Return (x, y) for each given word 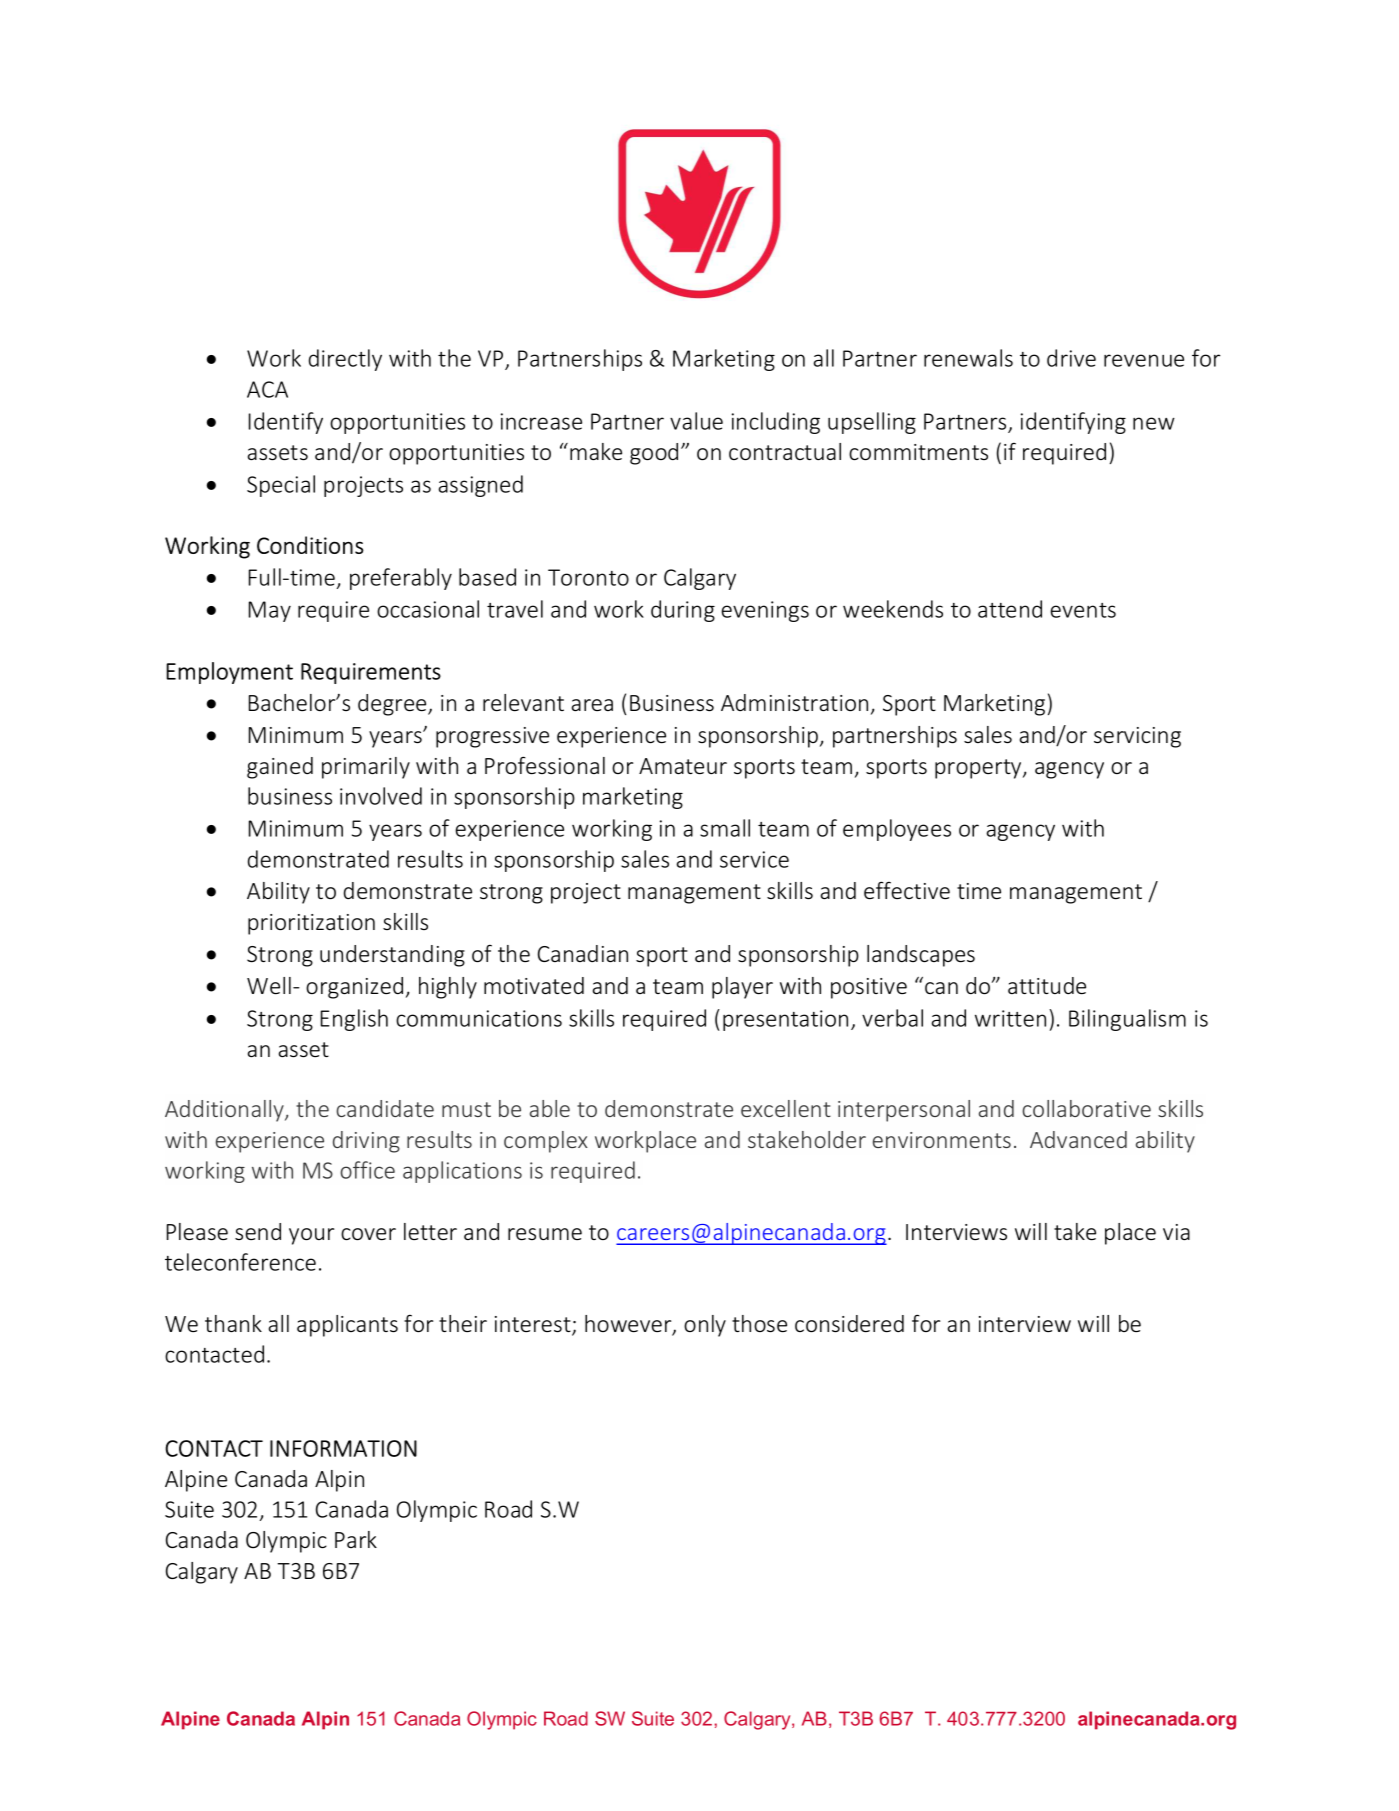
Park (356, 1539)
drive (1071, 358)
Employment (229, 673)
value (696, 421)
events (1083, 610)
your (311, 1236)
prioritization (311, 924)
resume (545, 1234)
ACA (267, 389)
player (742, 988)
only (705, 1326)
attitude (1047, 985)
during (683, 611)
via (1176, 1232)
